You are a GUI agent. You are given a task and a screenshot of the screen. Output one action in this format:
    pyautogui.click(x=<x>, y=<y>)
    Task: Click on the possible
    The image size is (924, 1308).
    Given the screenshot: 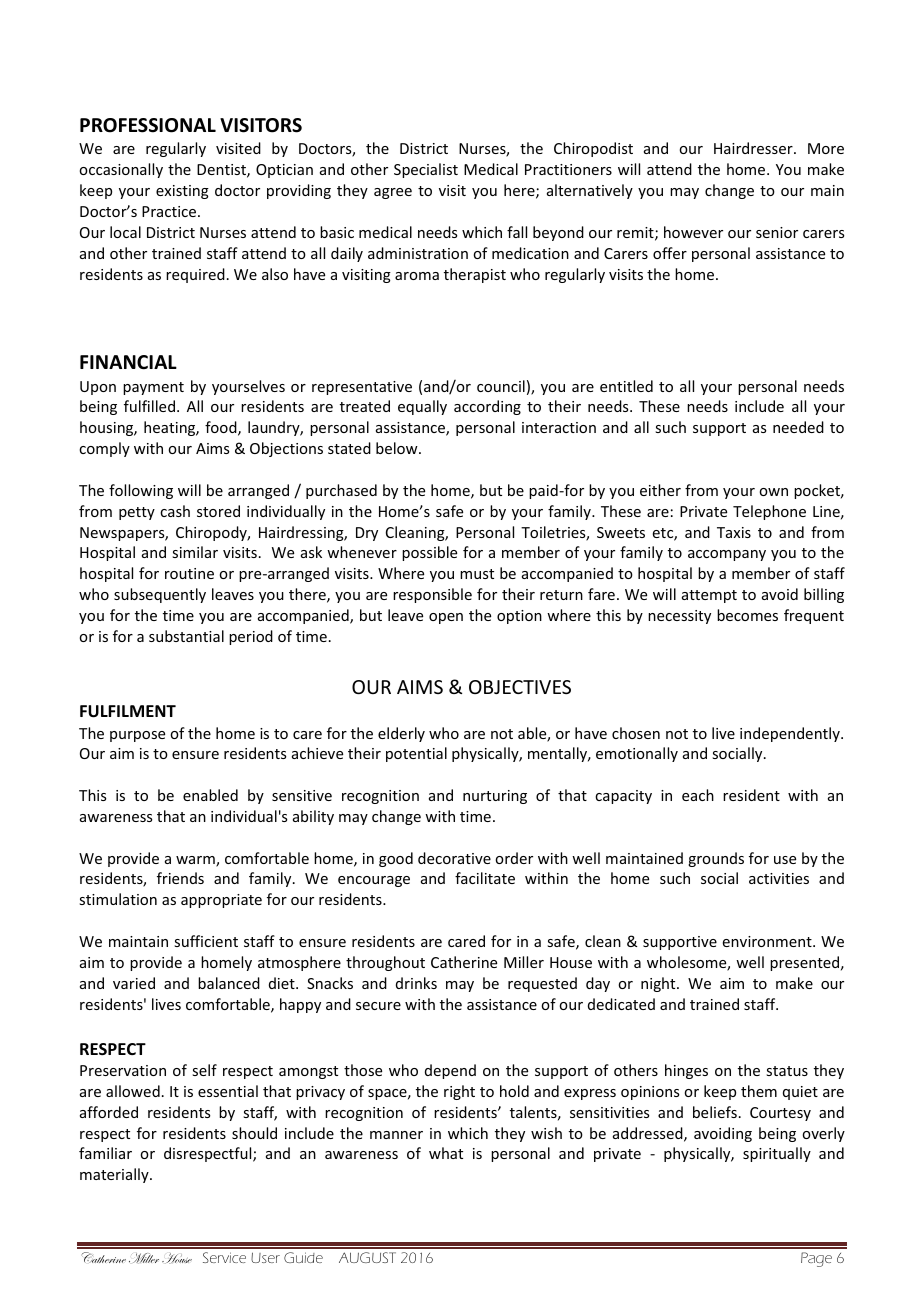 What is the action you would take?
    pyautogui.click(x=429, y=553)
